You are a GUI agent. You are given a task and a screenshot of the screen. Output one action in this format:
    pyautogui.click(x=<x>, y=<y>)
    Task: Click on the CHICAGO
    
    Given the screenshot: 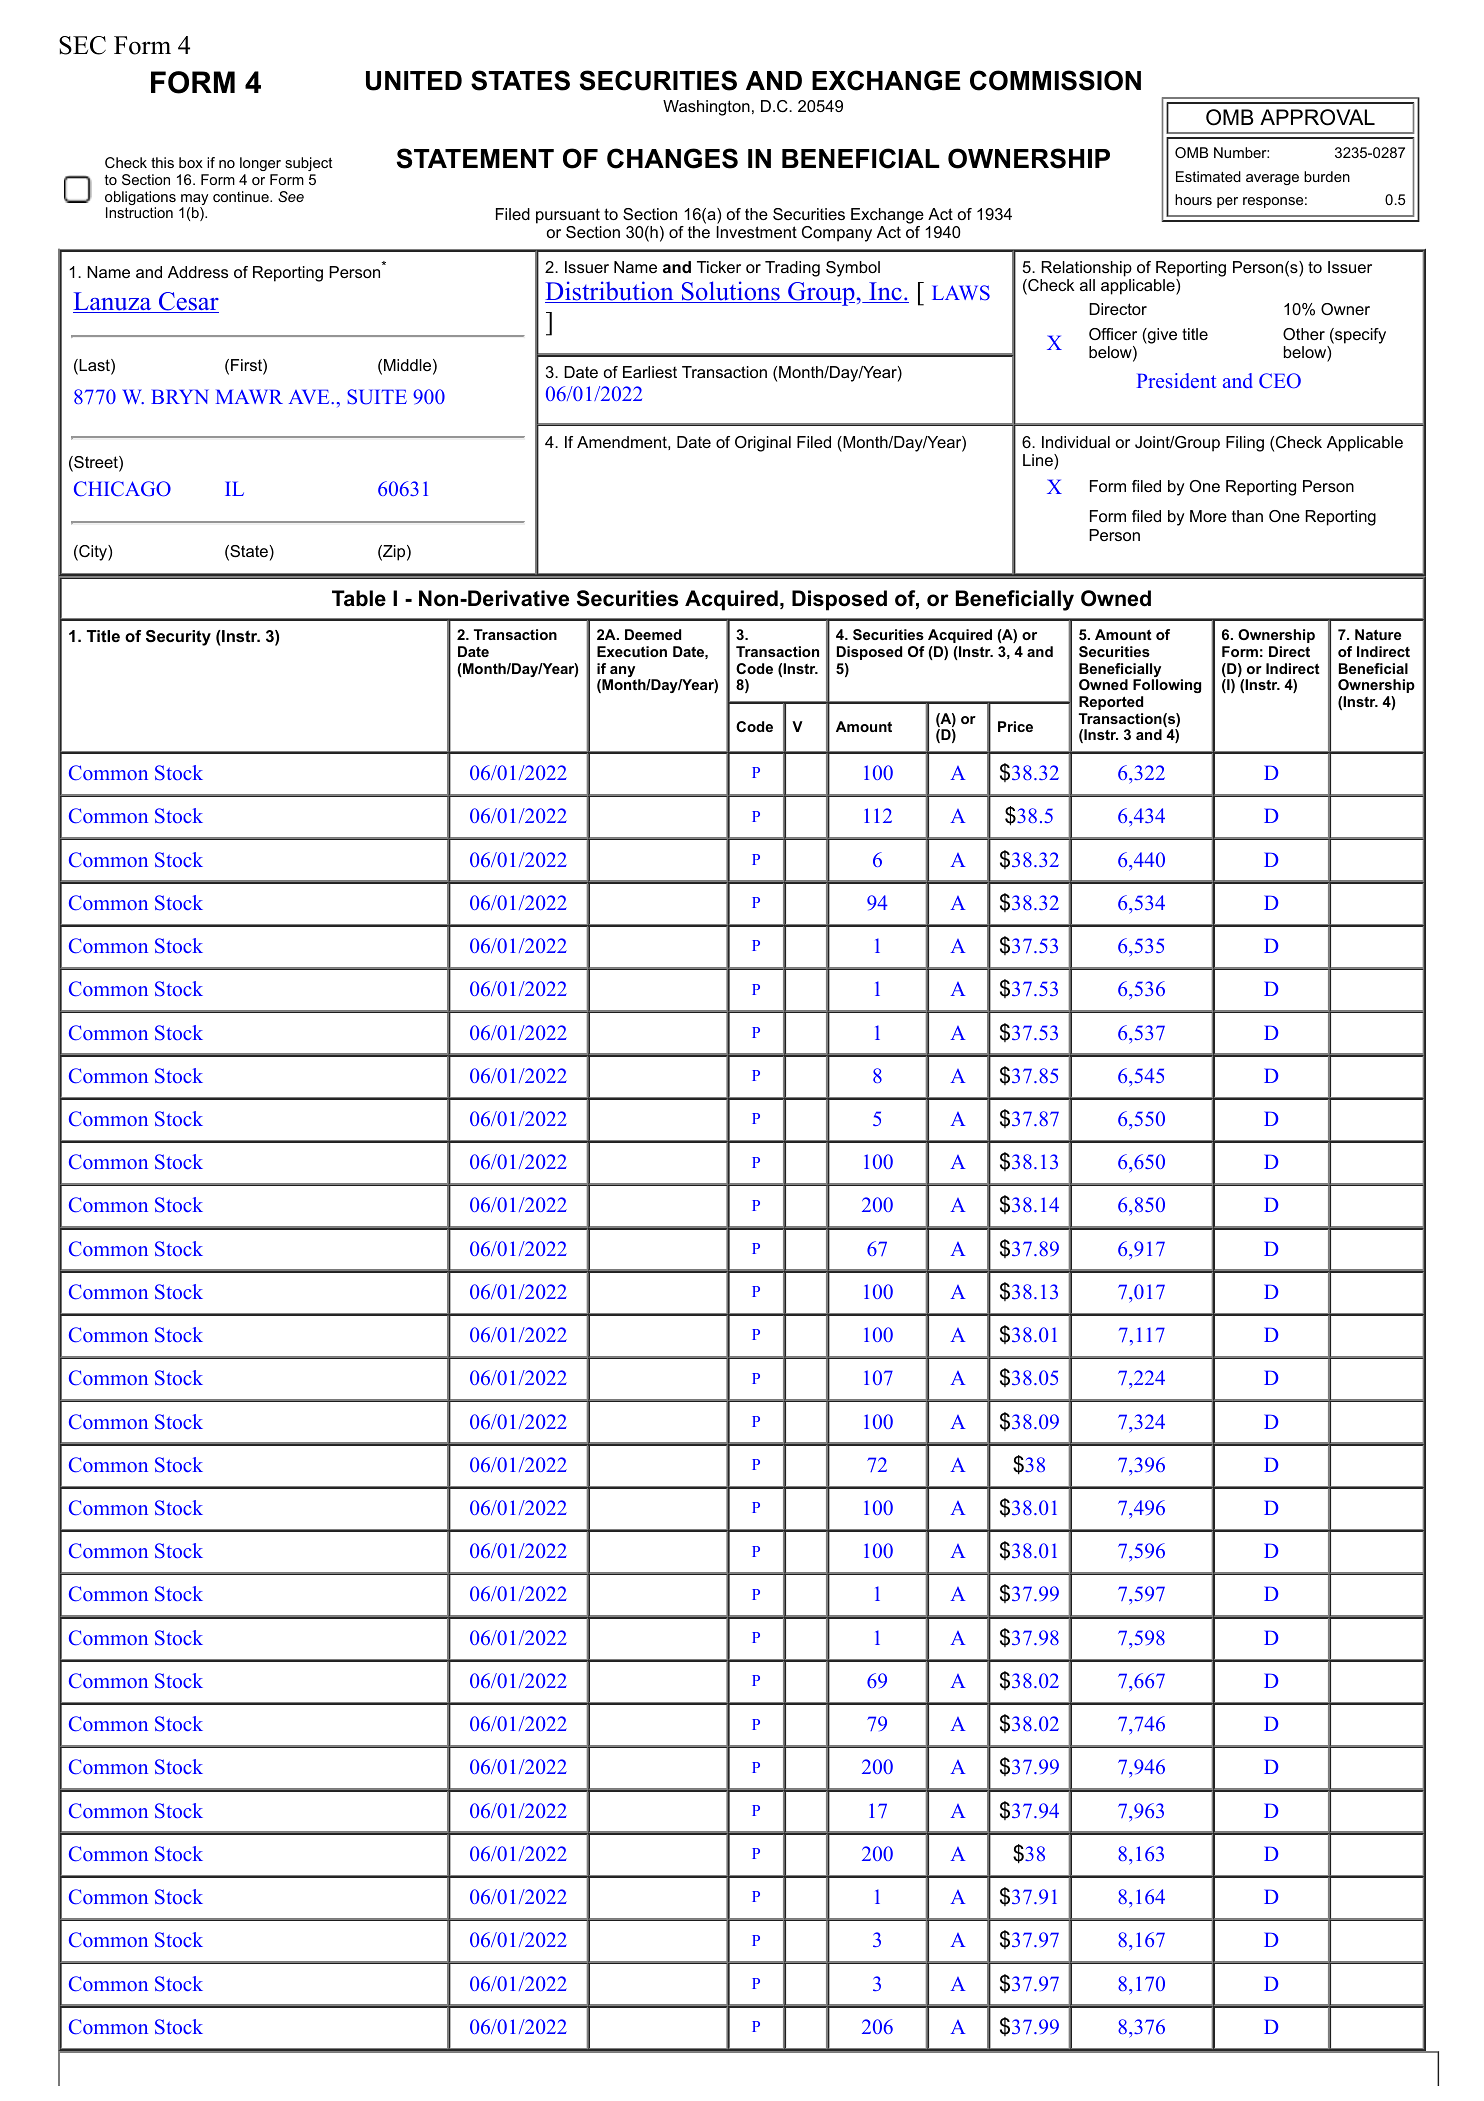 What is the action you would take?
    pyautogui.click(x=122, y=489)
